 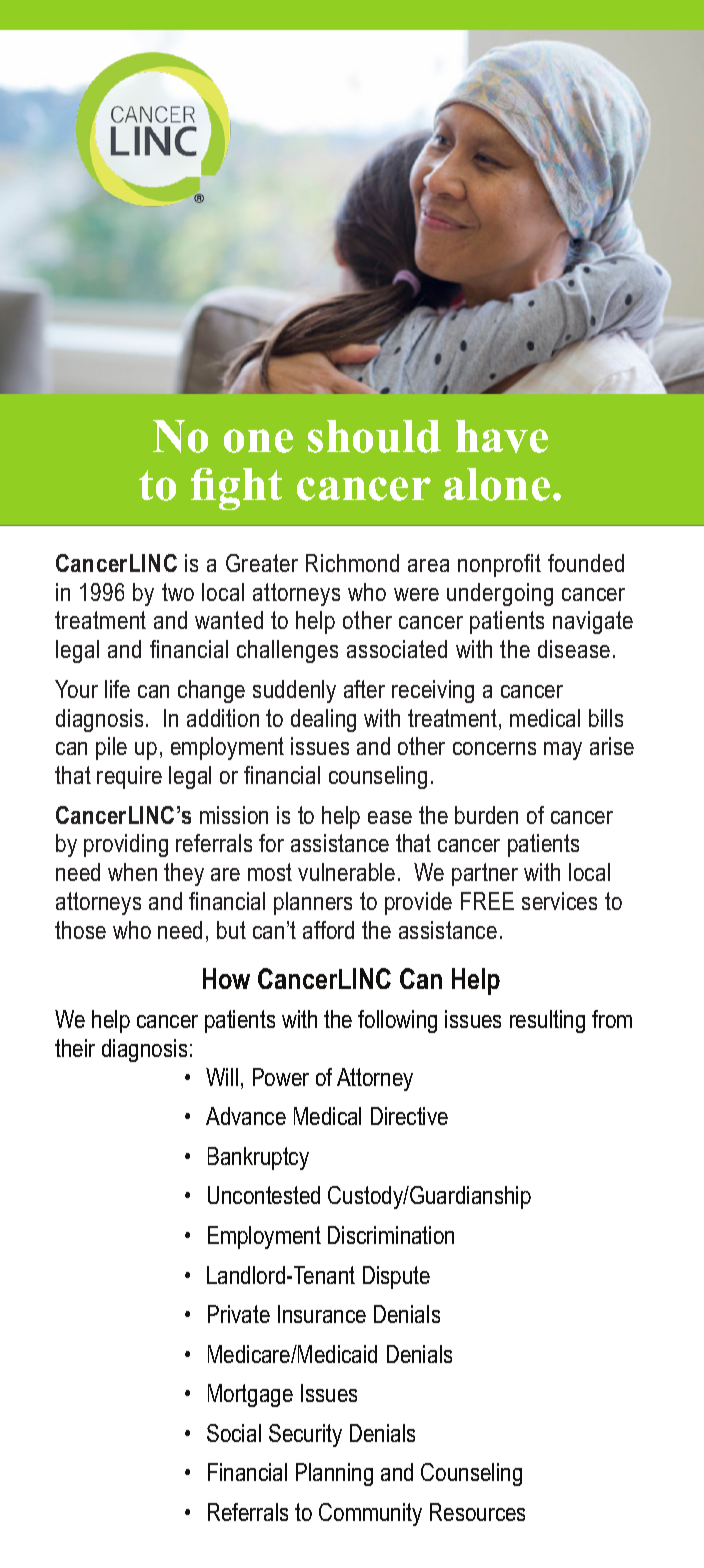 I want to click on alone, so click(x=497, y=484).
